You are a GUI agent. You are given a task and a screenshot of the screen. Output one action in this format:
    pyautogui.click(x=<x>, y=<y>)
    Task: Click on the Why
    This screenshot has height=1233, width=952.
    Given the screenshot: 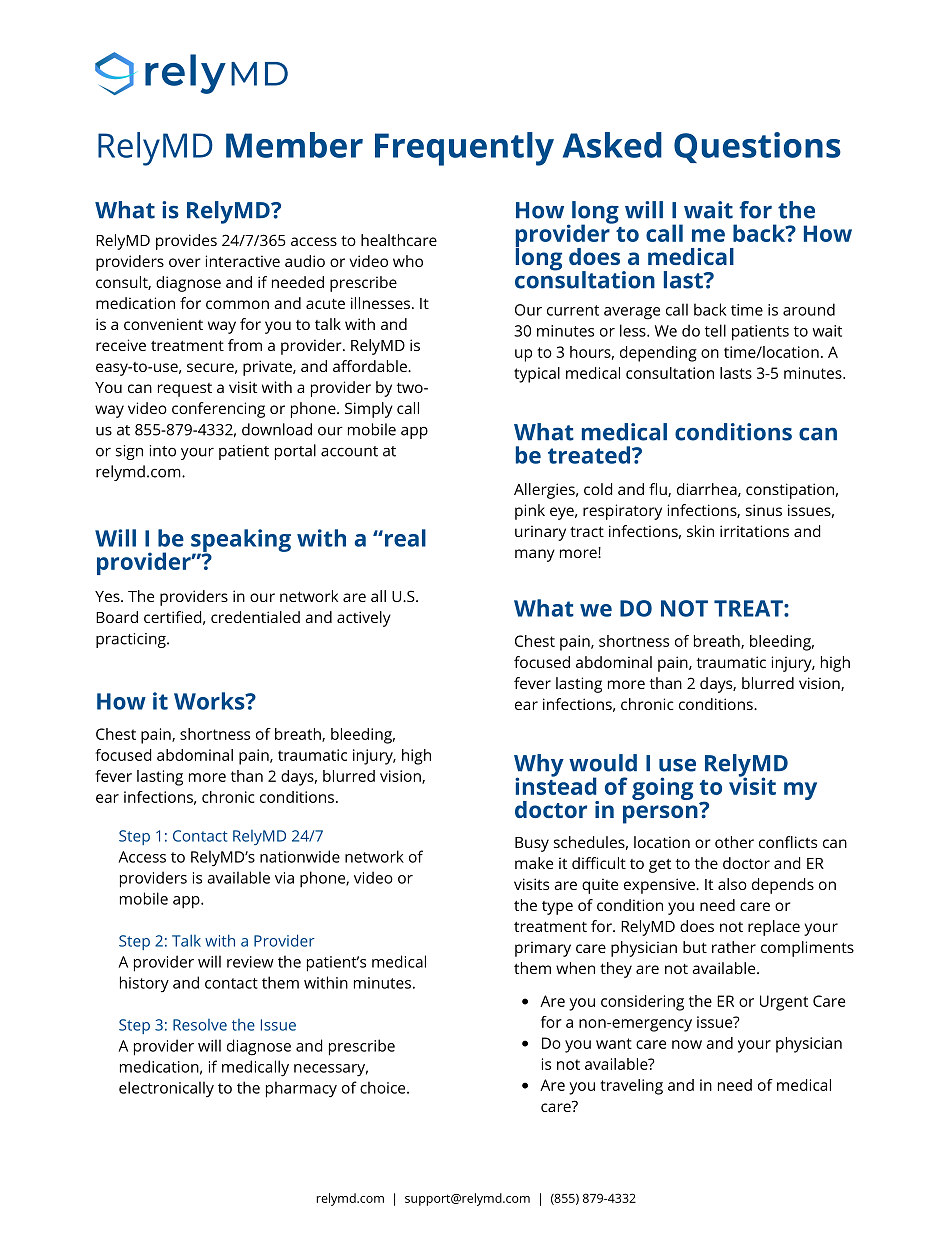 What is the action you would take?
    pyautogui.click(x=539, y=766)
